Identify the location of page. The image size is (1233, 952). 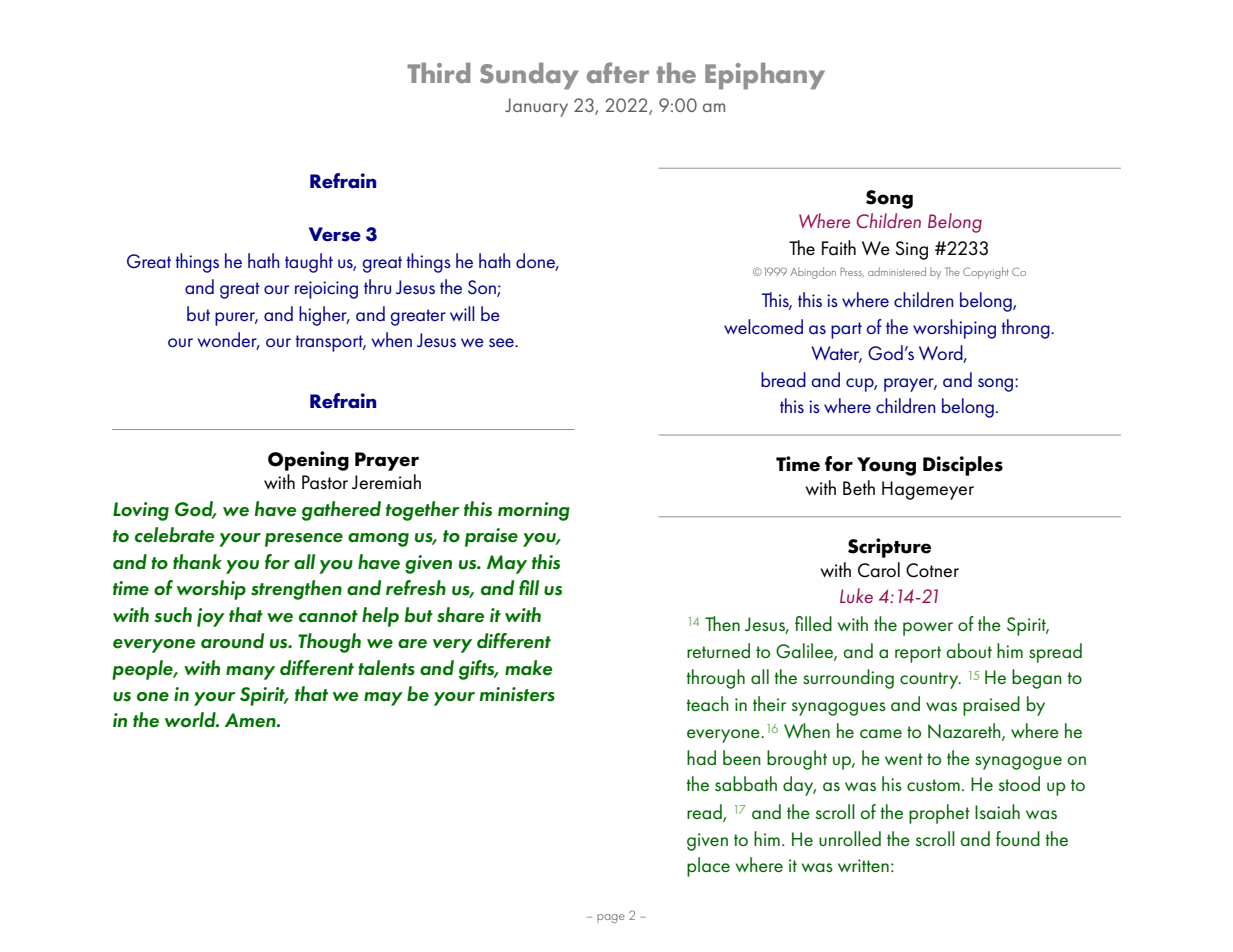
(611, 918).
